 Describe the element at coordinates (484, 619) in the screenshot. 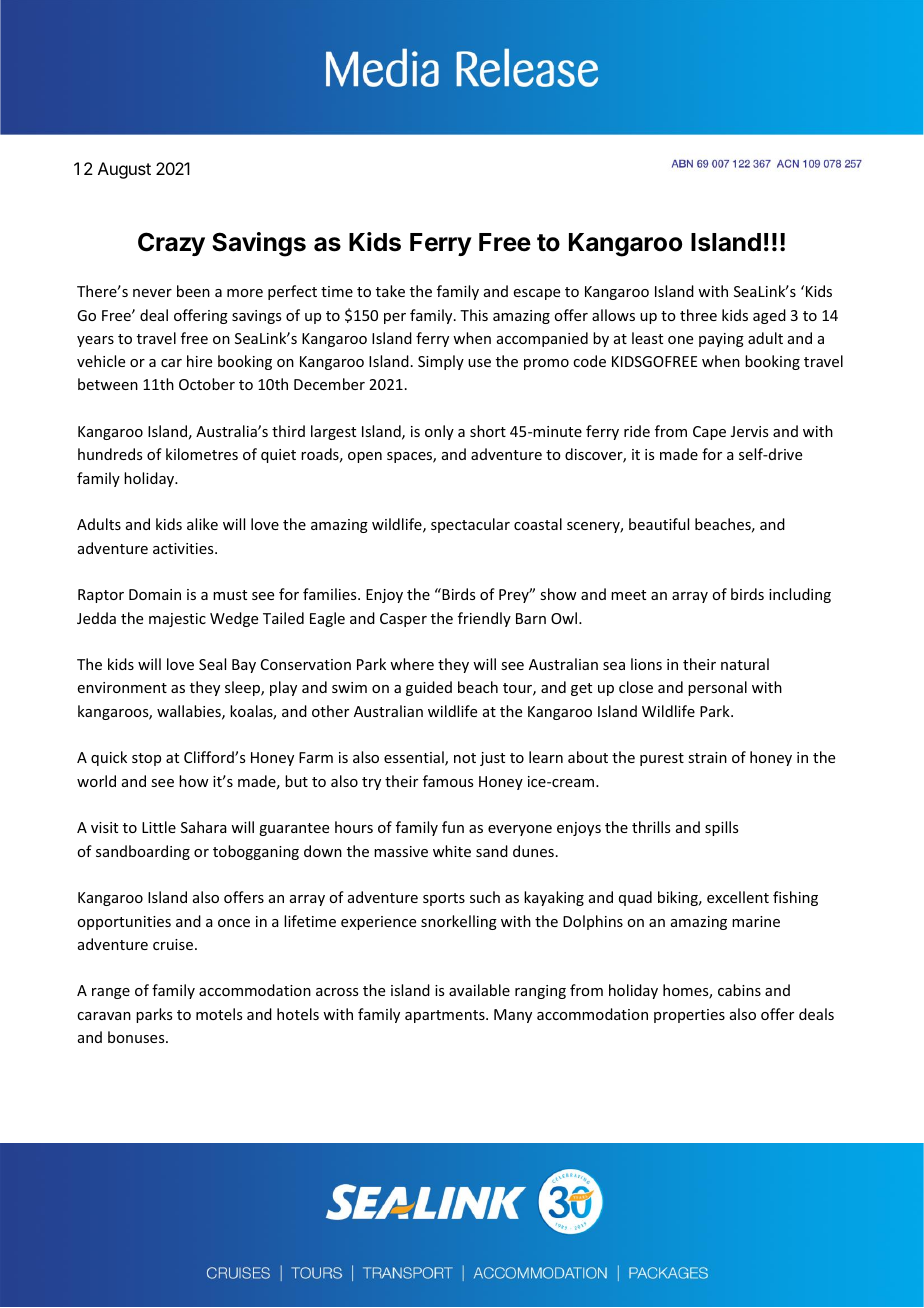

I see `friendly` at that location.
